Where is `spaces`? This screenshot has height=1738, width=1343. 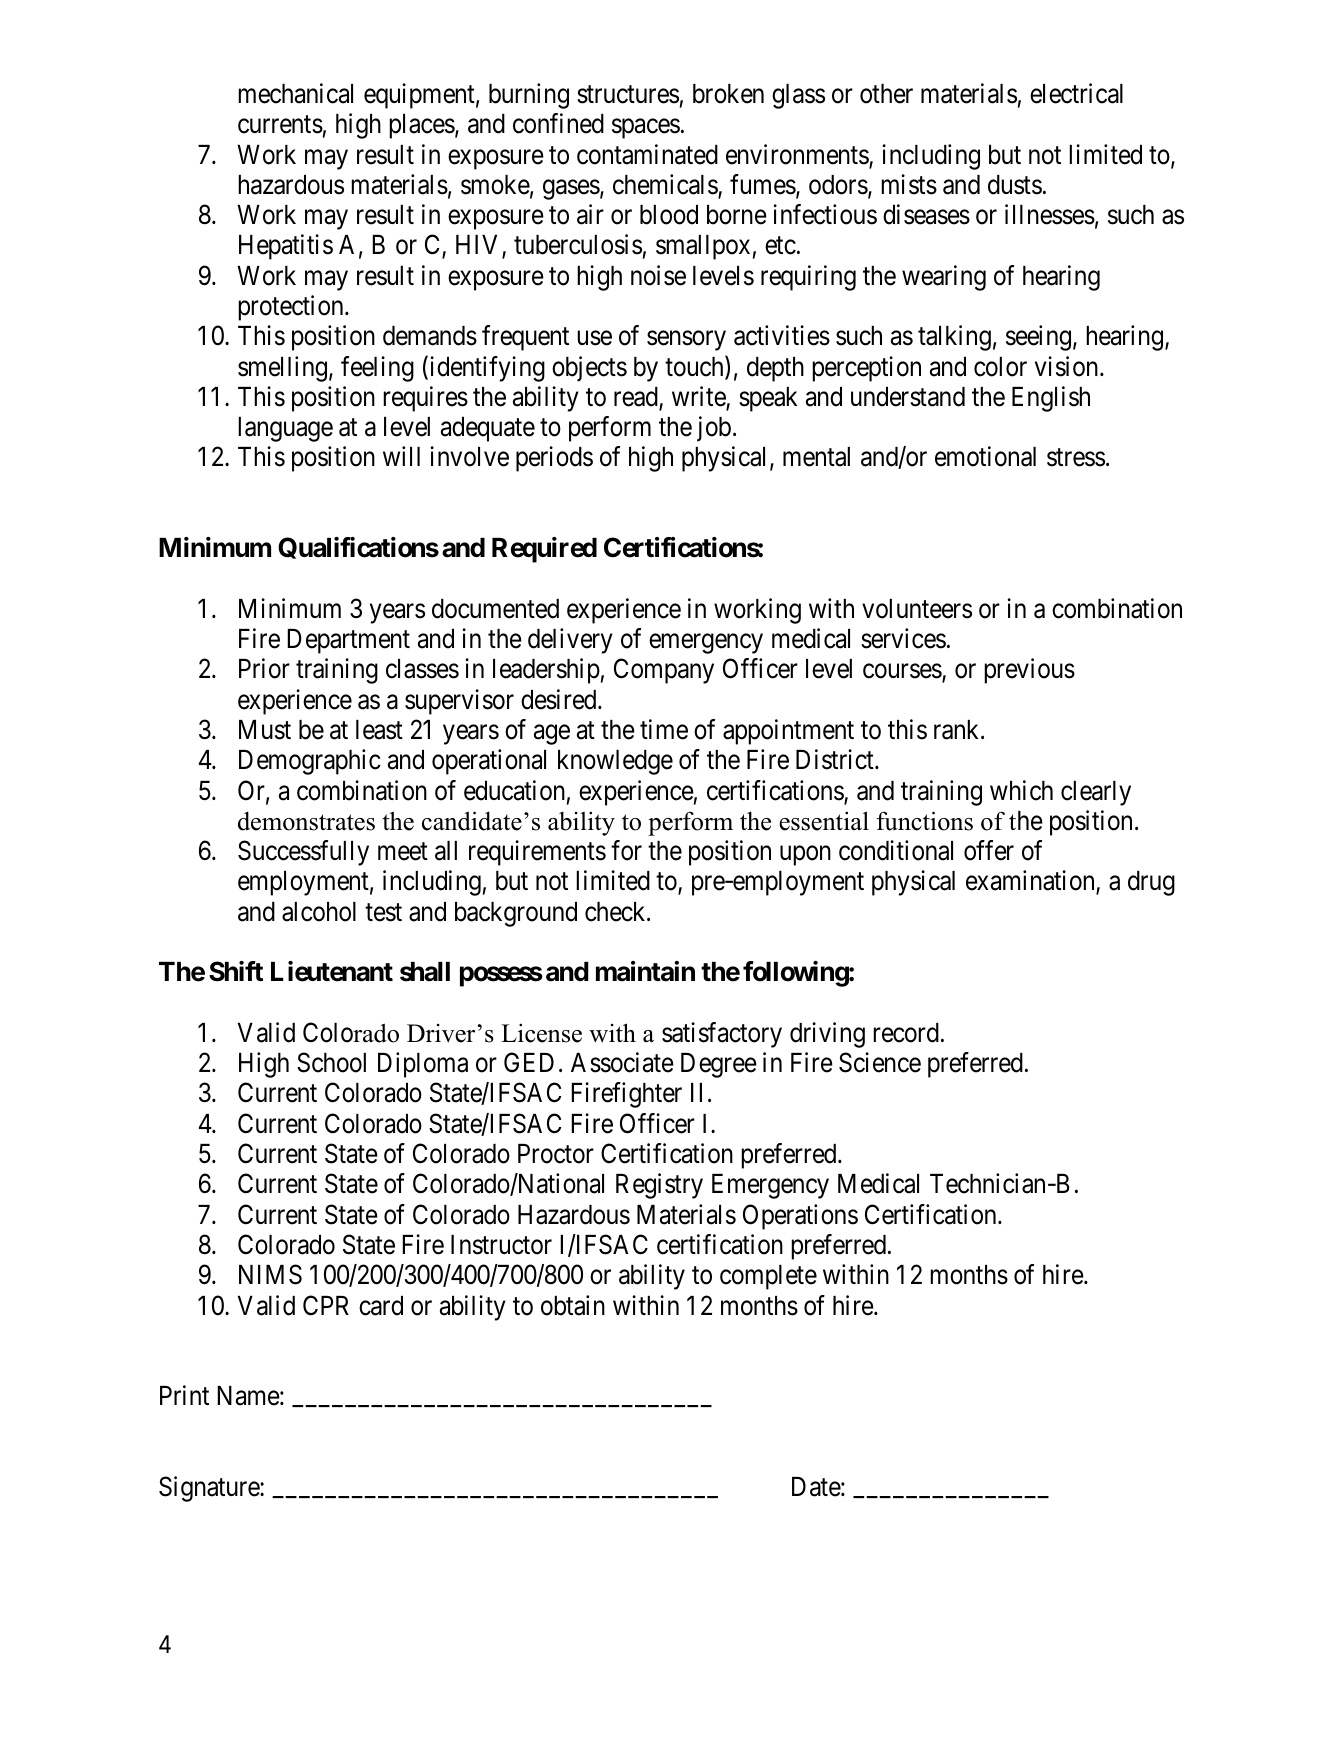
spaces is located at coordinates (646, 129).
